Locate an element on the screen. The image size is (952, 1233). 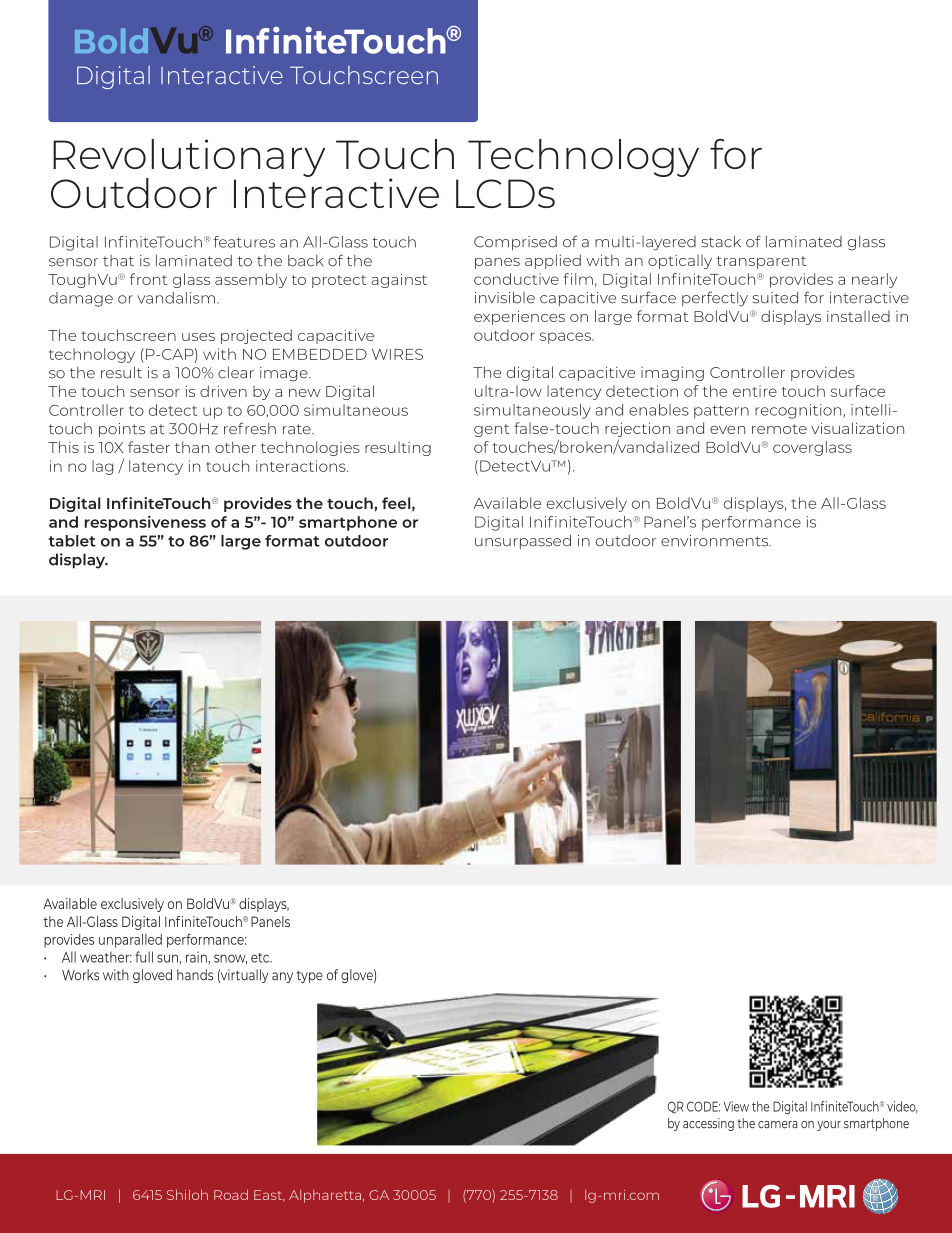
Comprised is located at coordinates (515, 243).
